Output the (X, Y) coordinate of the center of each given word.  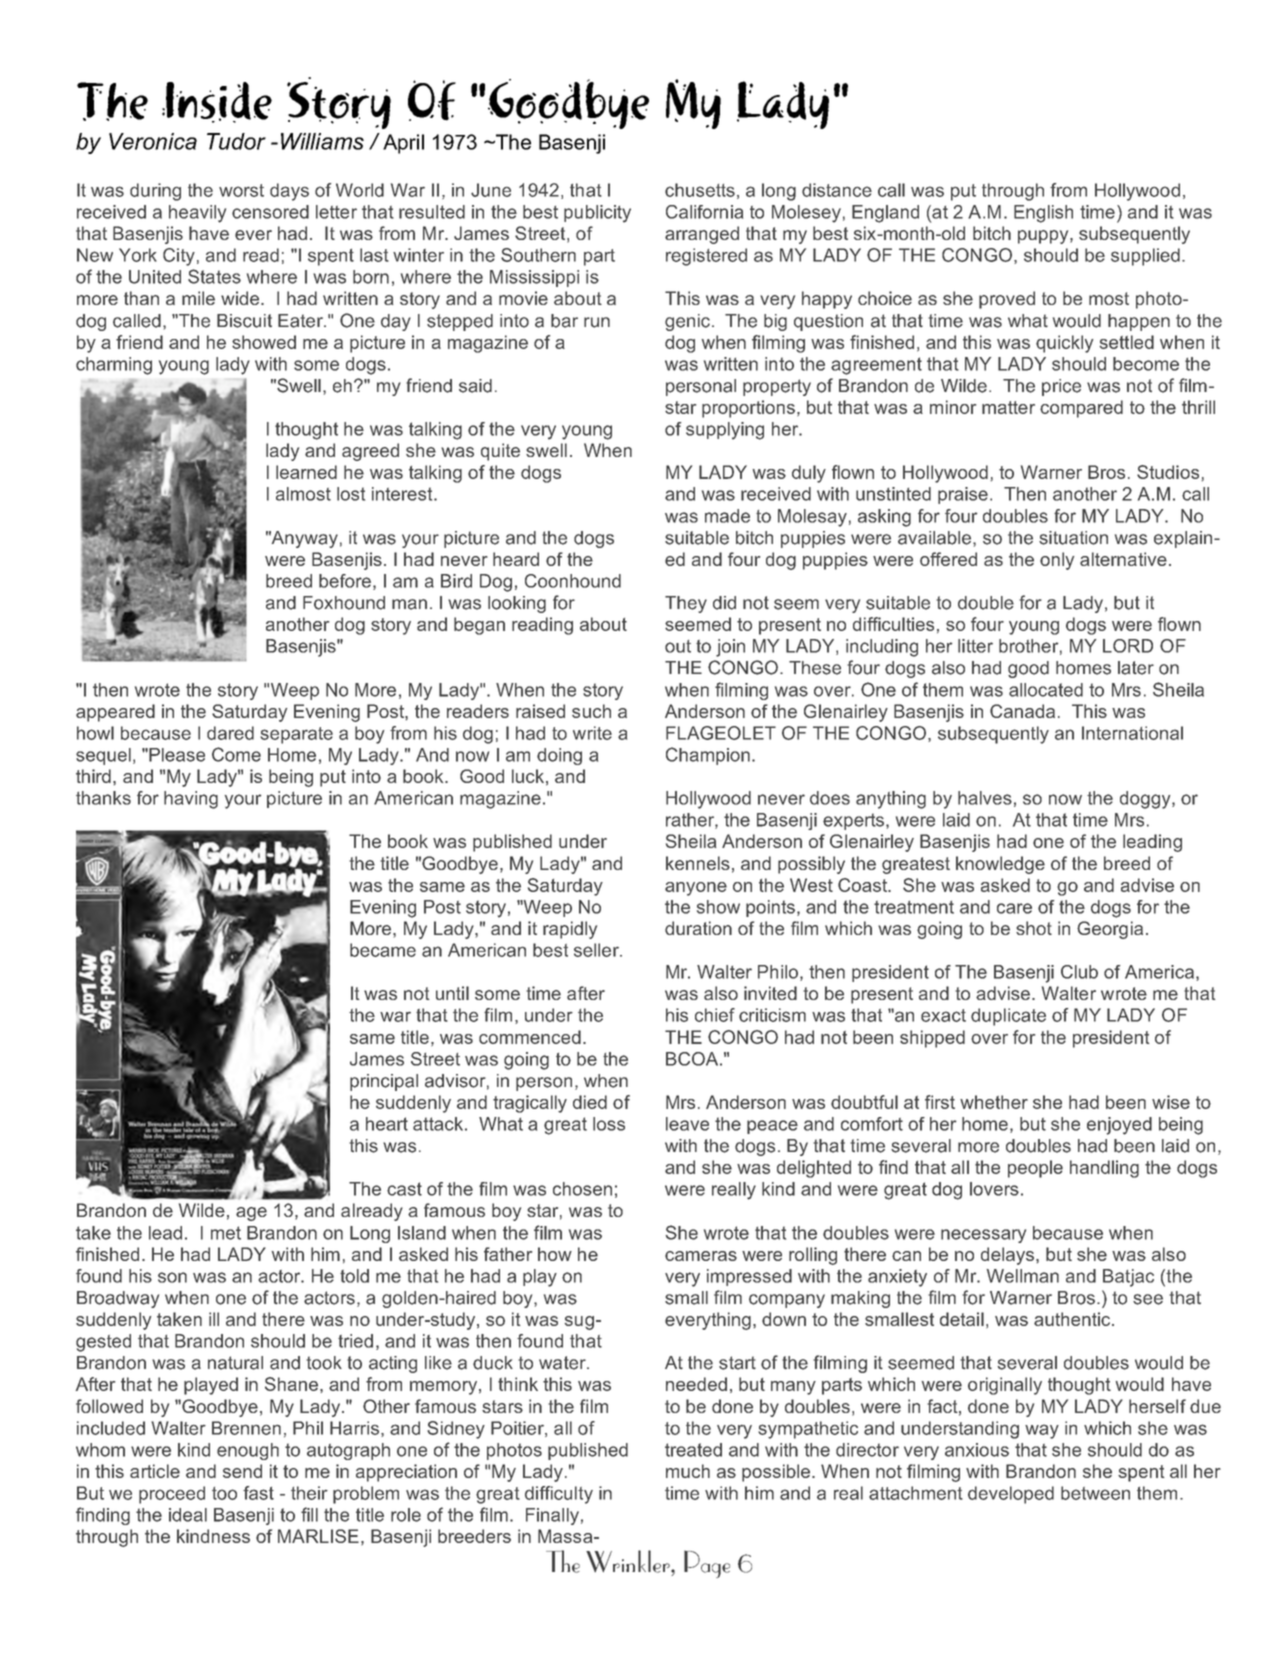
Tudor (236, 141)
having (191, 800)
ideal (188, 1515)
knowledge (1000, 865)
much (688, 1471)
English (1043, 214)
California (704, 212)
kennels (698, 863)
